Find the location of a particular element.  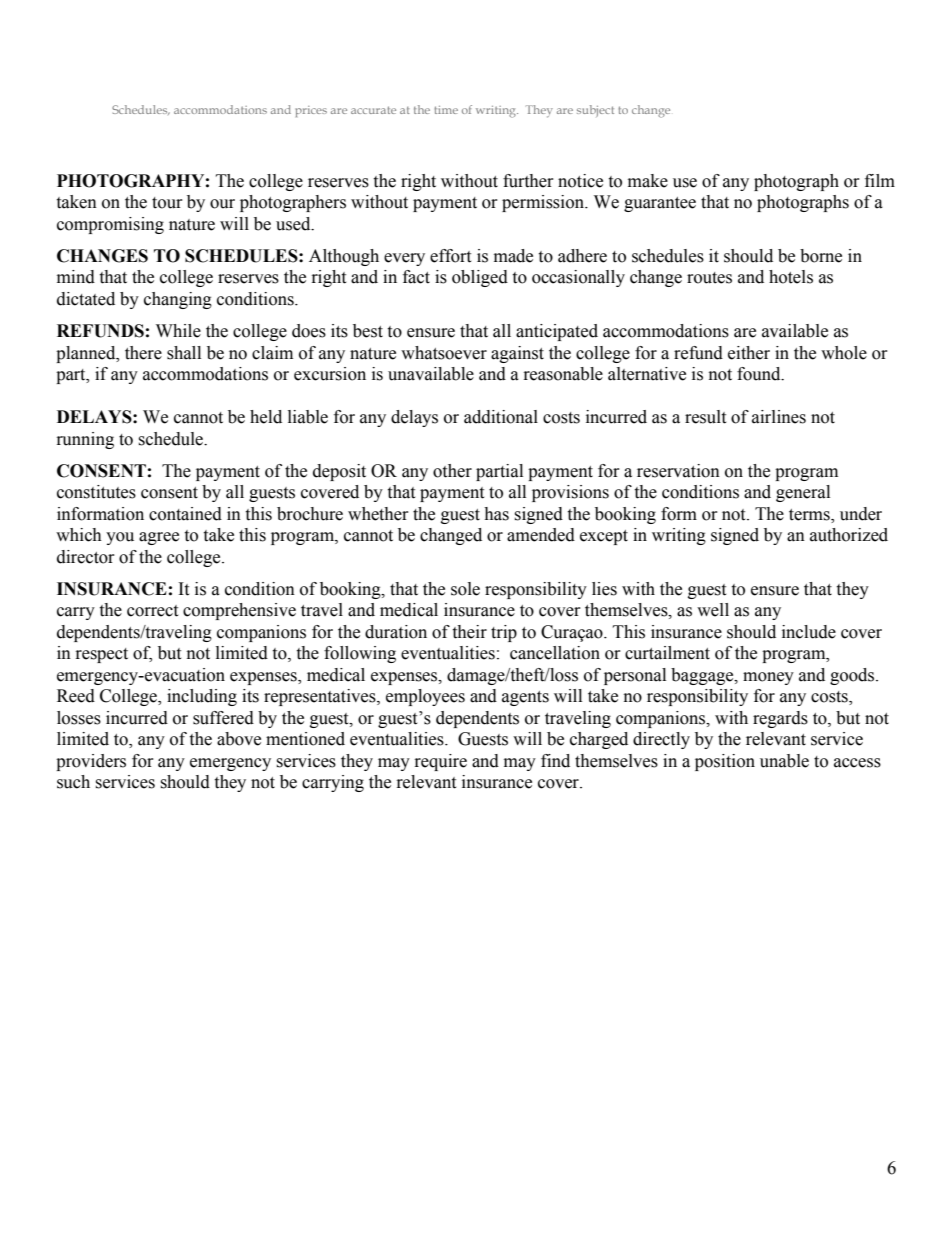

film is located at coordinates (880, 180).
